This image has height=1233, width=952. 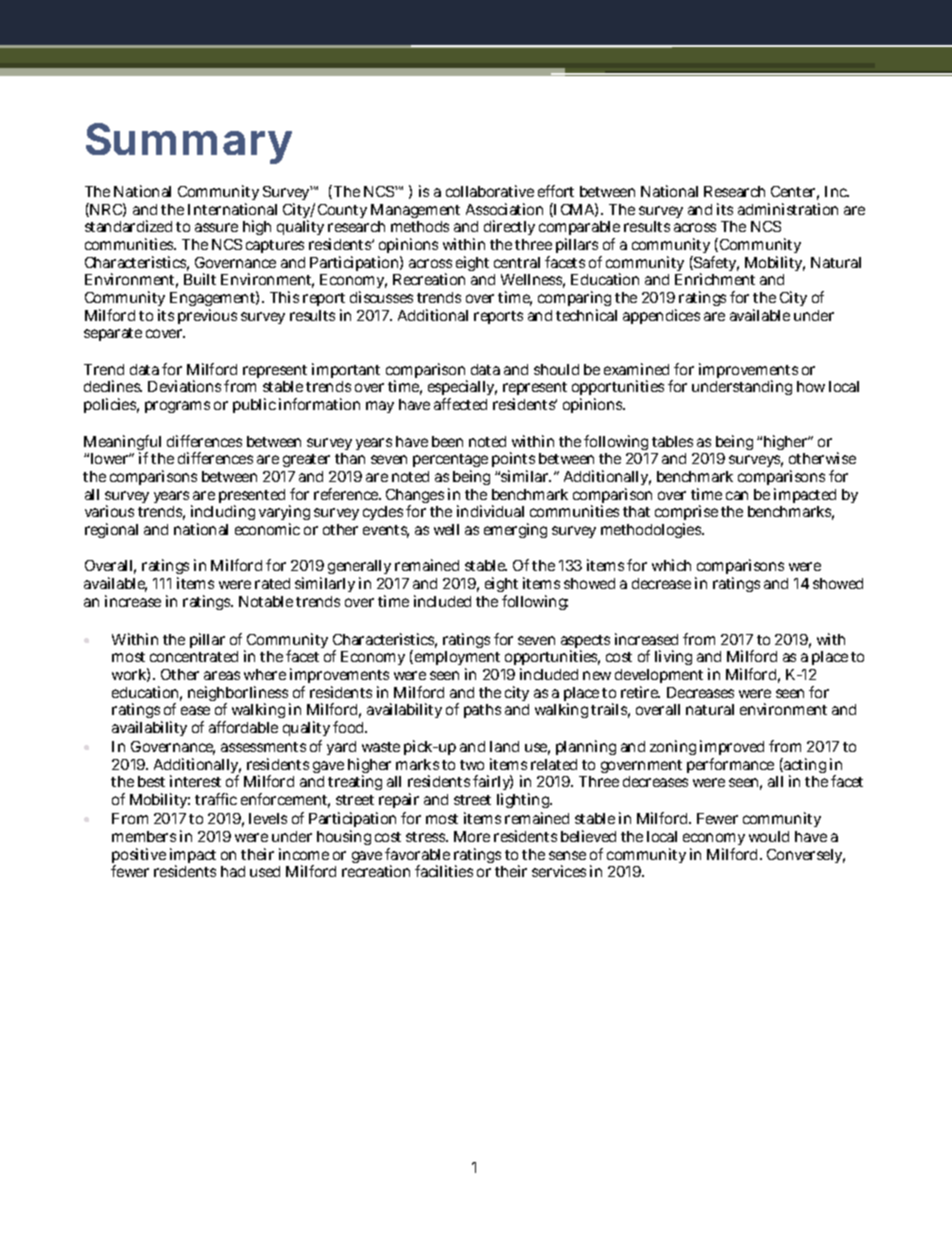 I want to click on would, so click(x=769, y=836).
